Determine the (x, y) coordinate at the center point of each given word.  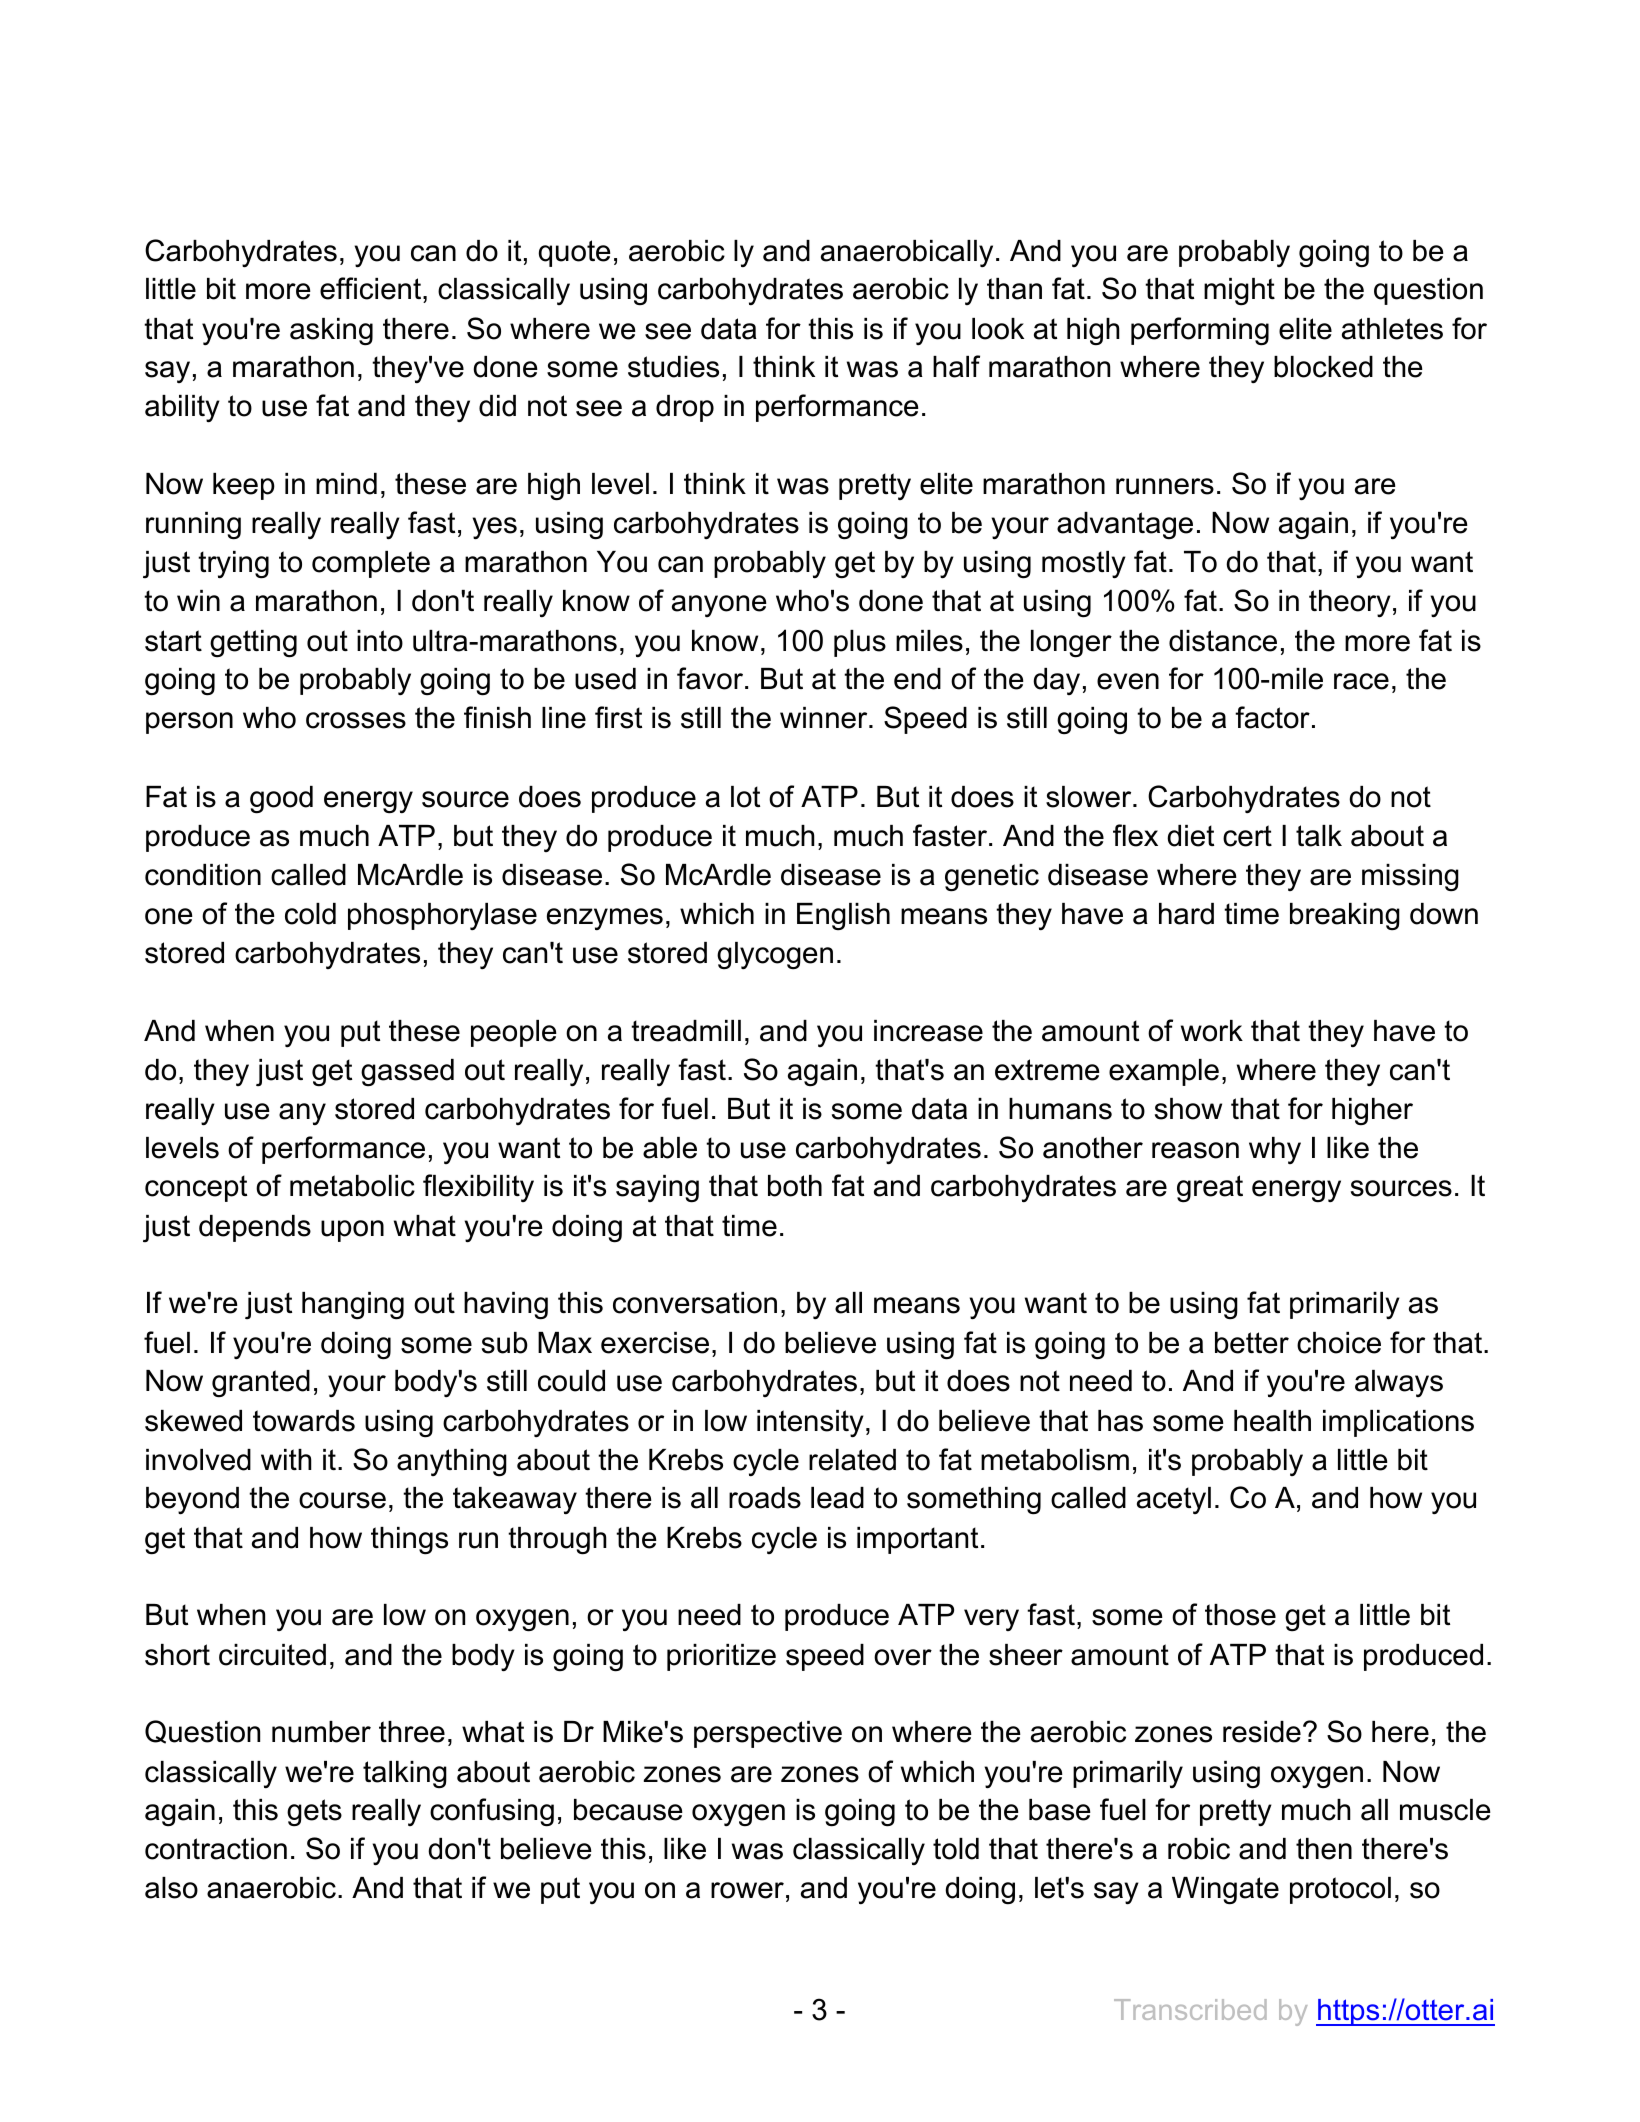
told (956, 1849)
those (1240, 1615)
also (171, 1888)
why (1275, 1150)
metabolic (352, 1186)
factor (1272, 717)
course (342, 1500)
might (1239, 291)
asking (331, 332)
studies (673, 367)
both (795, 1186)
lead (837, 1498)
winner (825, 718)
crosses (356, 720)
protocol (1340, 1890)
